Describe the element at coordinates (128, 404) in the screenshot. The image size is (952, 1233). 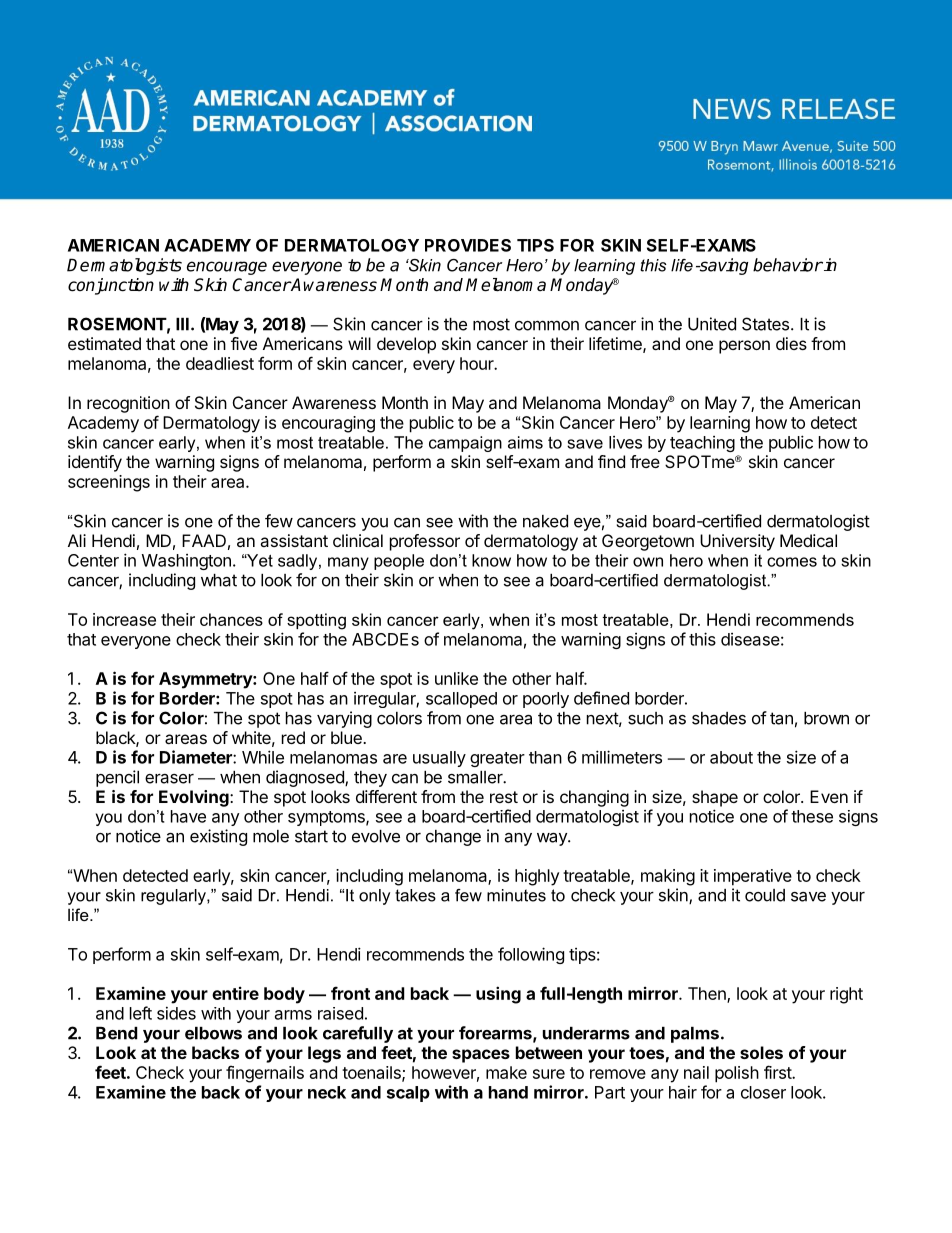
I see `recognition` at that location.
